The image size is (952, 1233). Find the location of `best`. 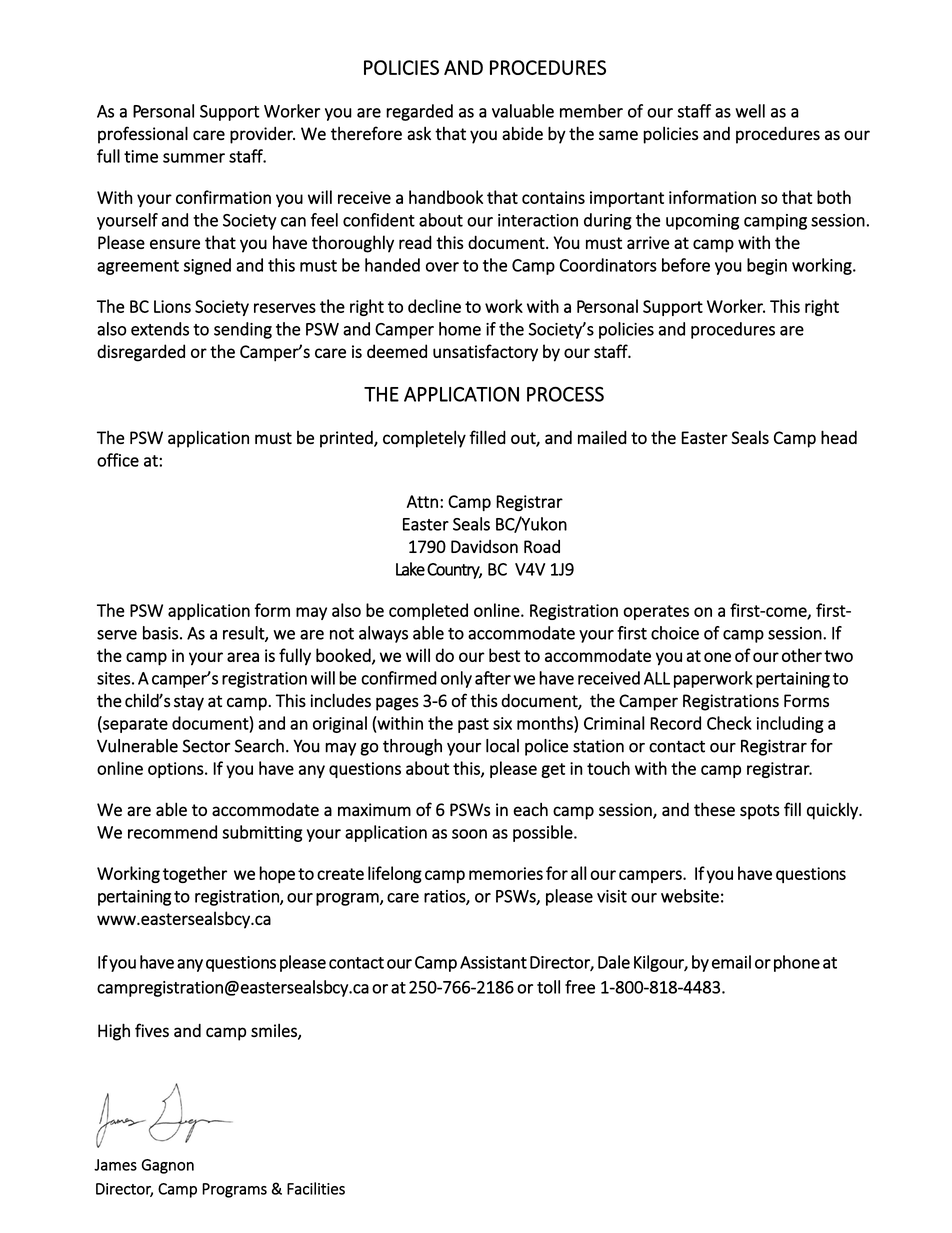

best is located at coordinates (504, 655).
